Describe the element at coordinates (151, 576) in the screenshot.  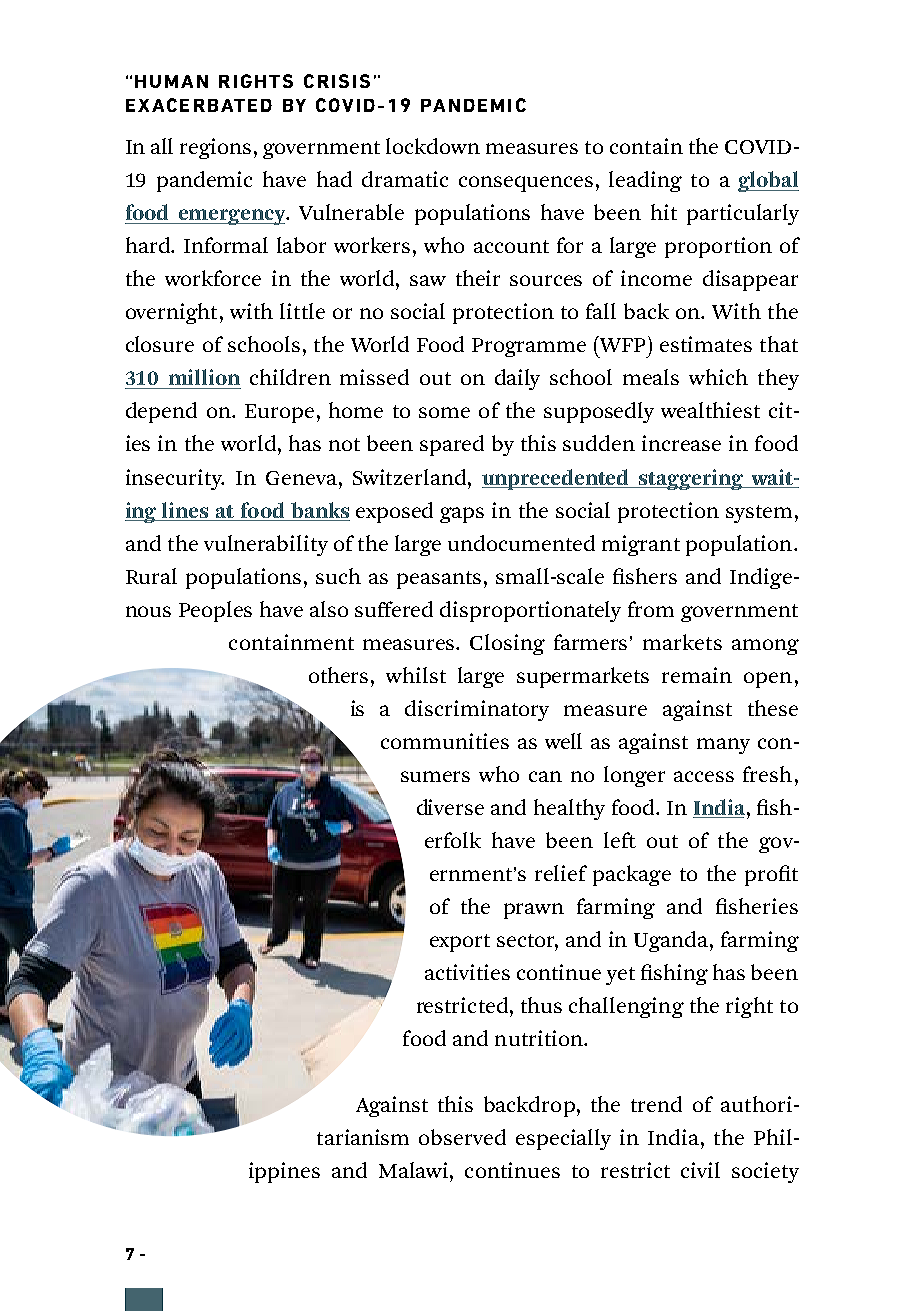
I see `Rural` at that location.
